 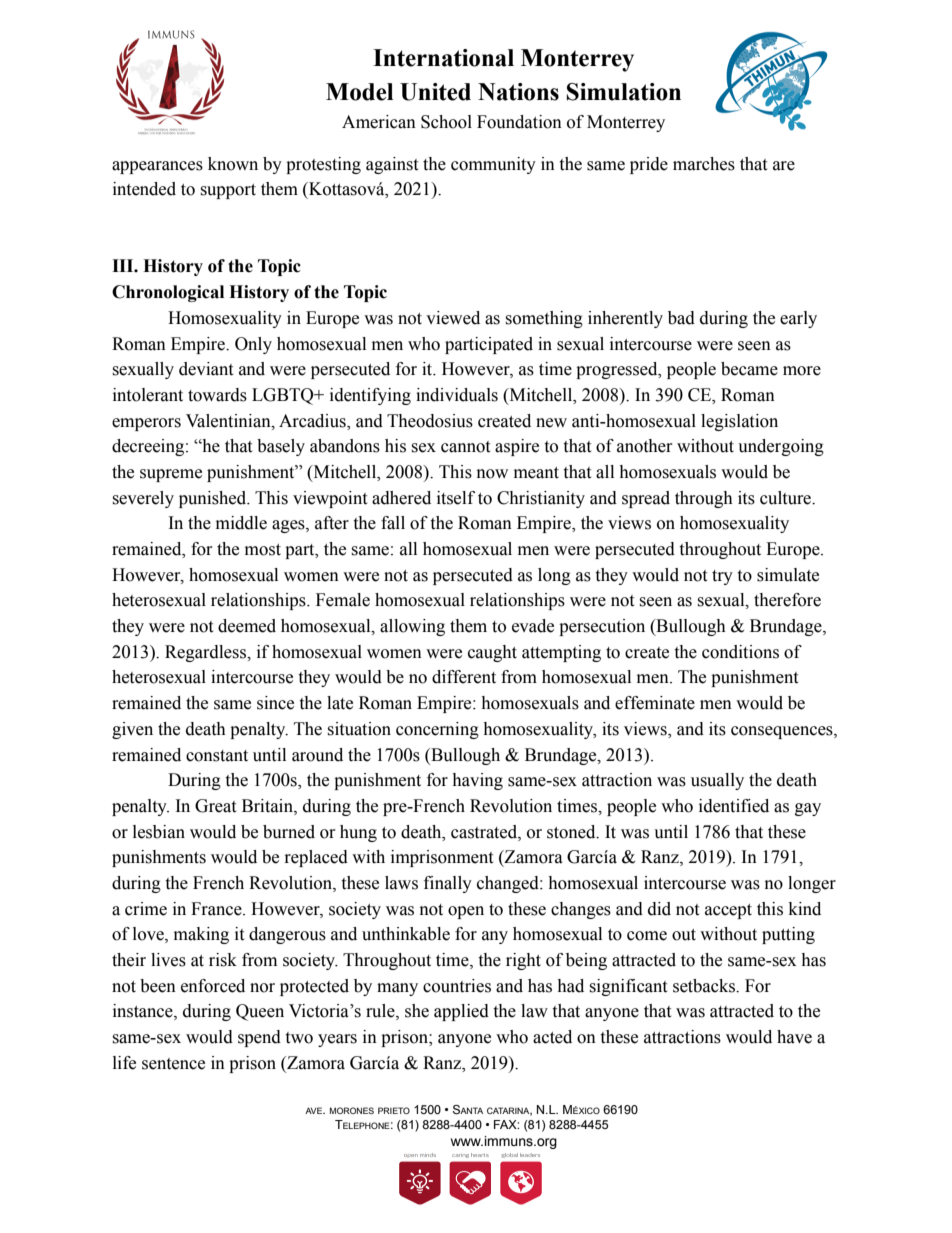 I want to click on cannot, so click(x=465, y=447).
